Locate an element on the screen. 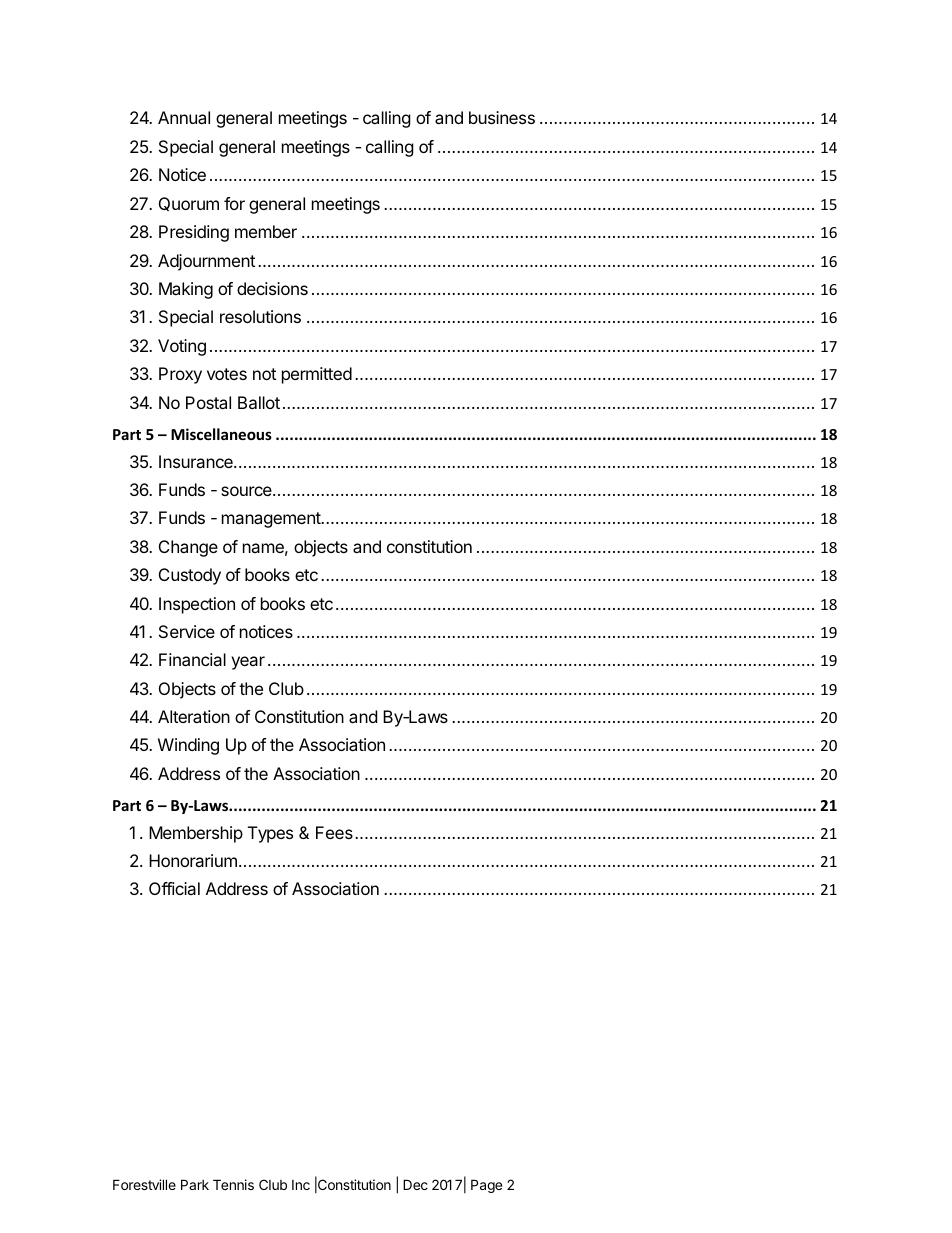 The width and height of the screenshot is (952, 1233). Page is located at coordinates (486, 1186).
